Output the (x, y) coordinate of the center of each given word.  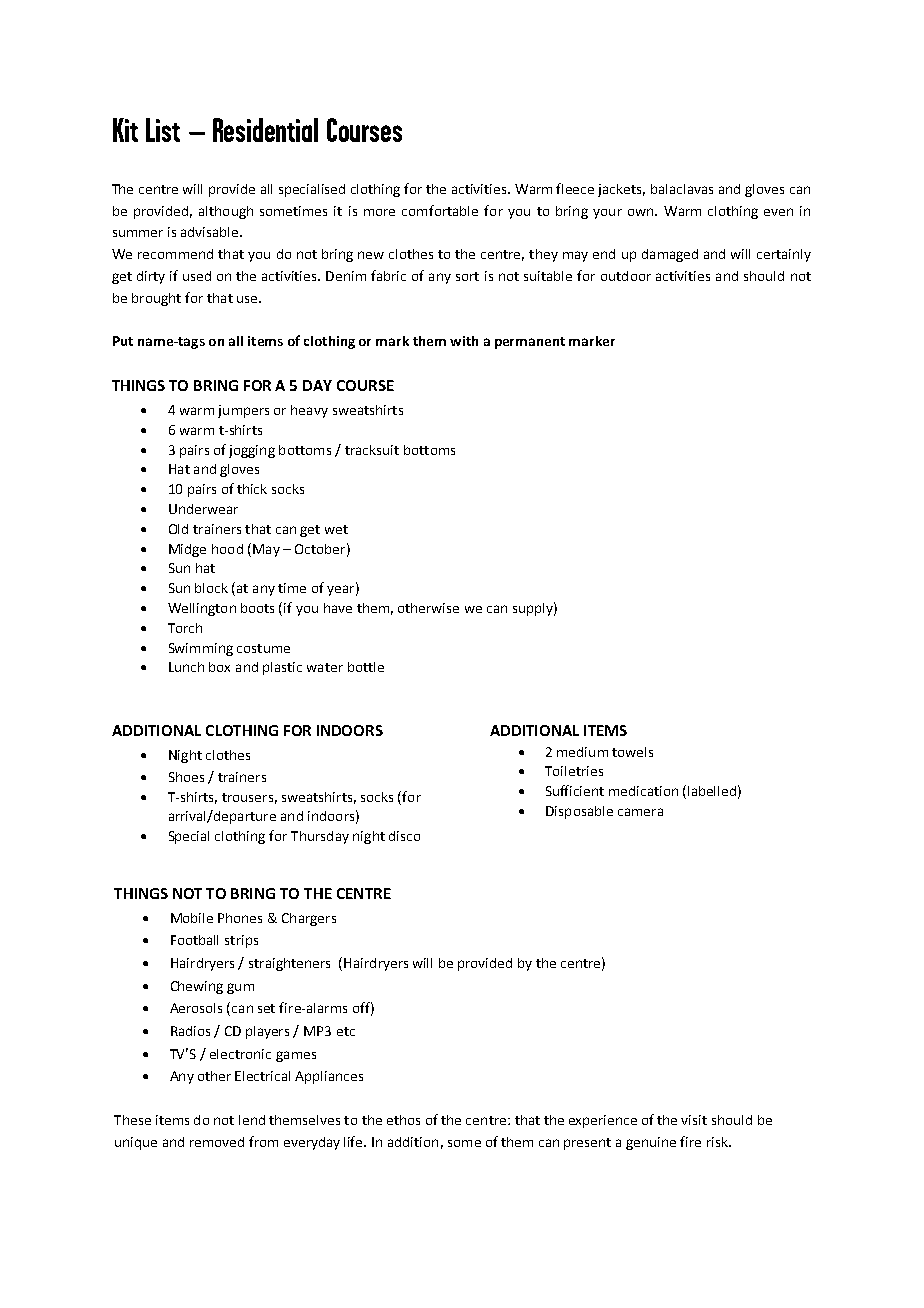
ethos (403, 1120)
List (163, 130)
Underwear (203, 509)
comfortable (440, 210)
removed (217, 1142)
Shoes (186, 777)
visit (694, 1120)
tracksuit (372, 450)
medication (643, 791)
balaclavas (682, 189)
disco (404, 836)
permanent (530, 343)
